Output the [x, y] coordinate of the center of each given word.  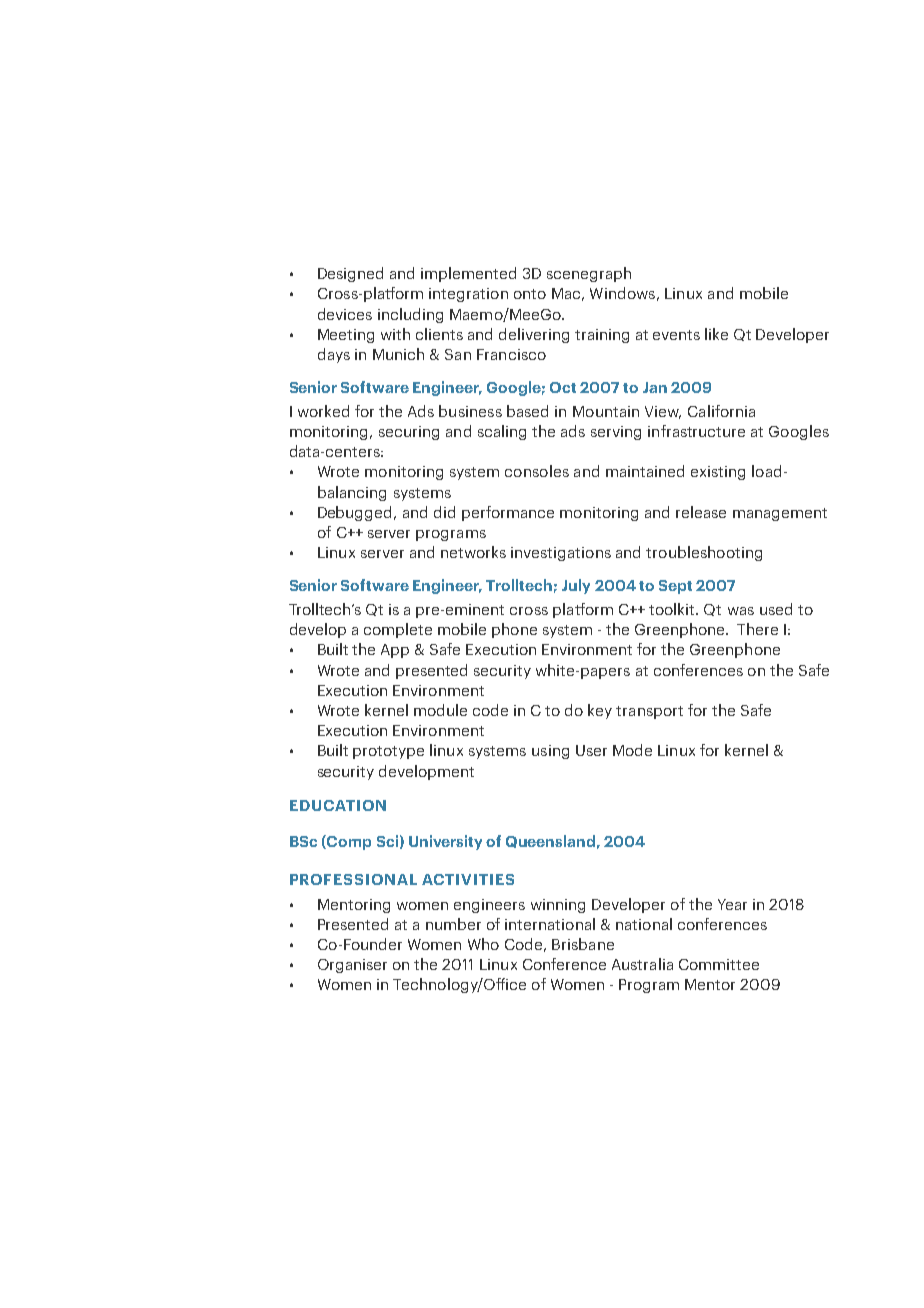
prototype [388, 752]
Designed [350, 274]
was [741, 611]
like [716, 334]
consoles [537, 471]
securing [409, 433]
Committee [719, 964]
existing [718, 473]
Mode [632, 750]
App [395, 651]
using [550, 752]
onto [530, 294]
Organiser [352, 966]
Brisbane [583, 944]
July [576, 586]
